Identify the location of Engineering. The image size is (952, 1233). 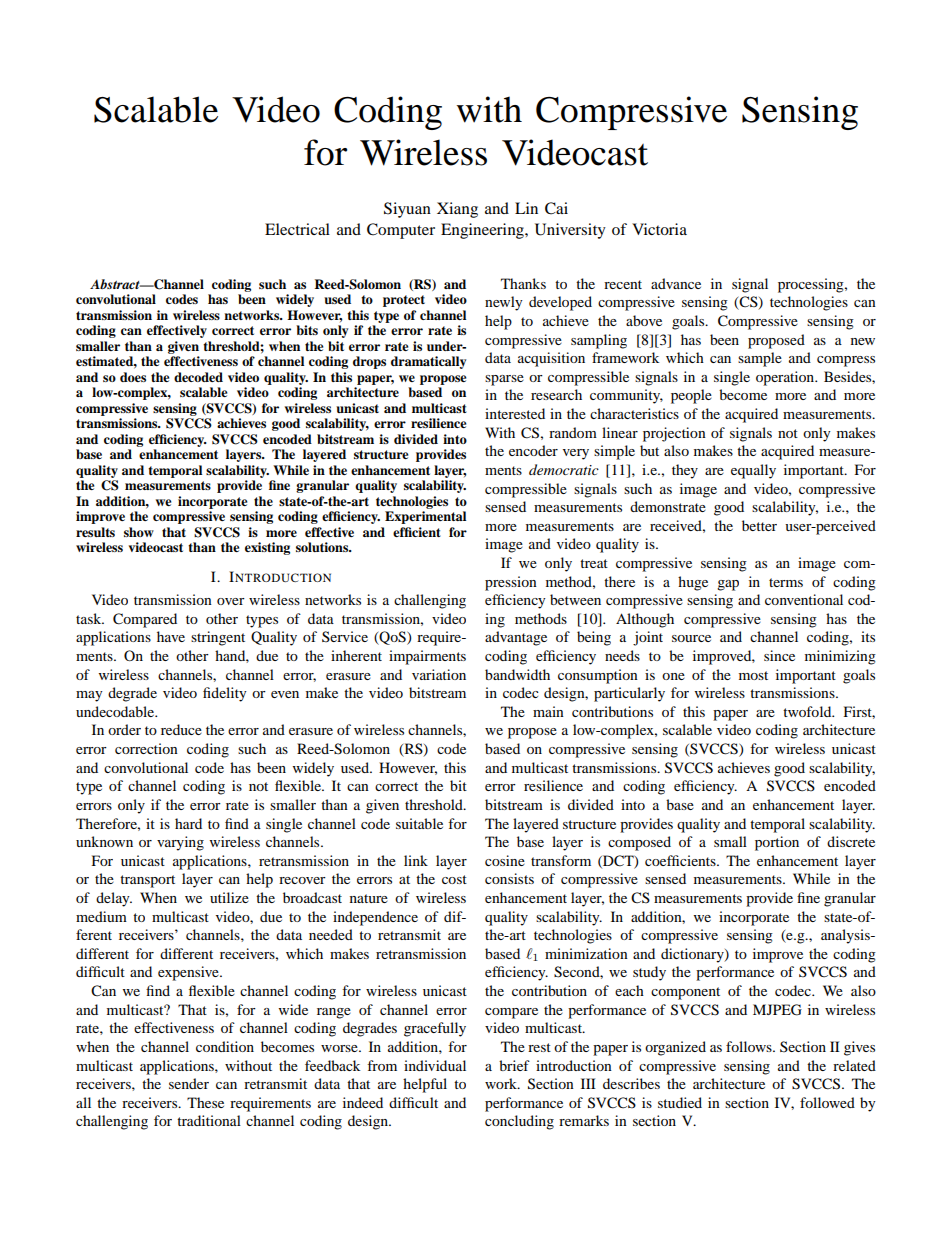
(483, 231).
